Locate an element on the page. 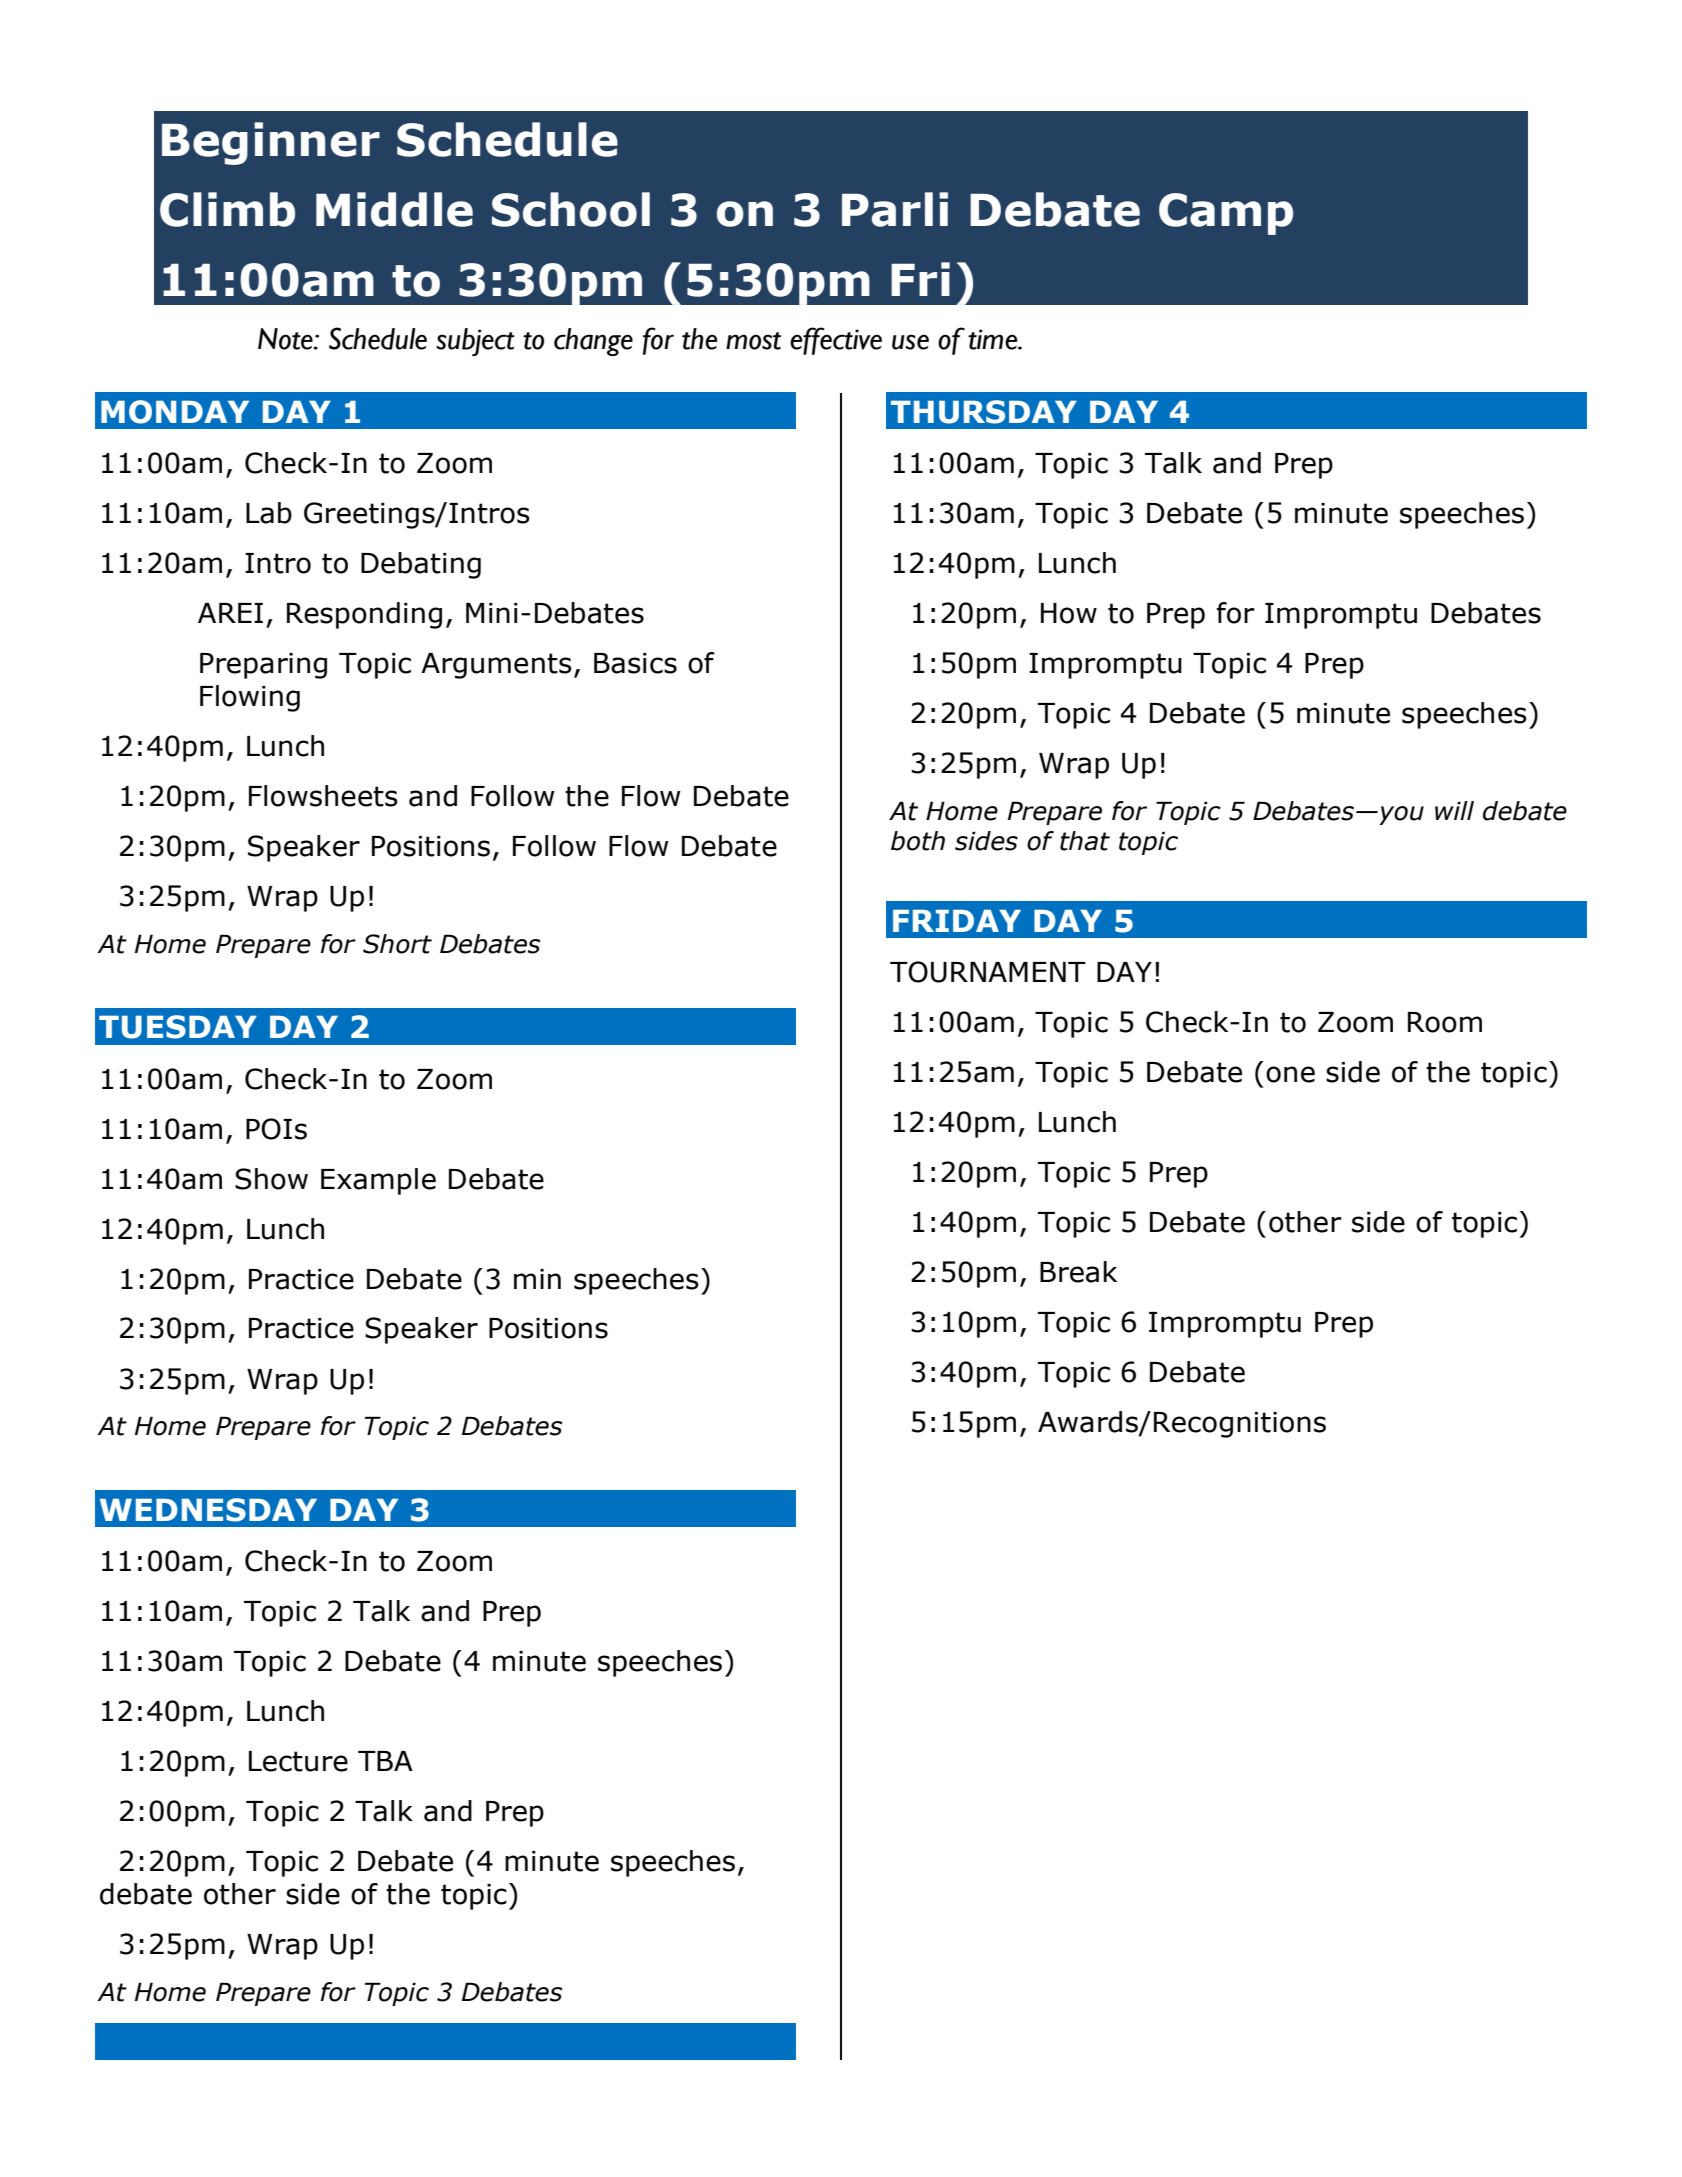  Break is located at coordinates (1078, 1272).
